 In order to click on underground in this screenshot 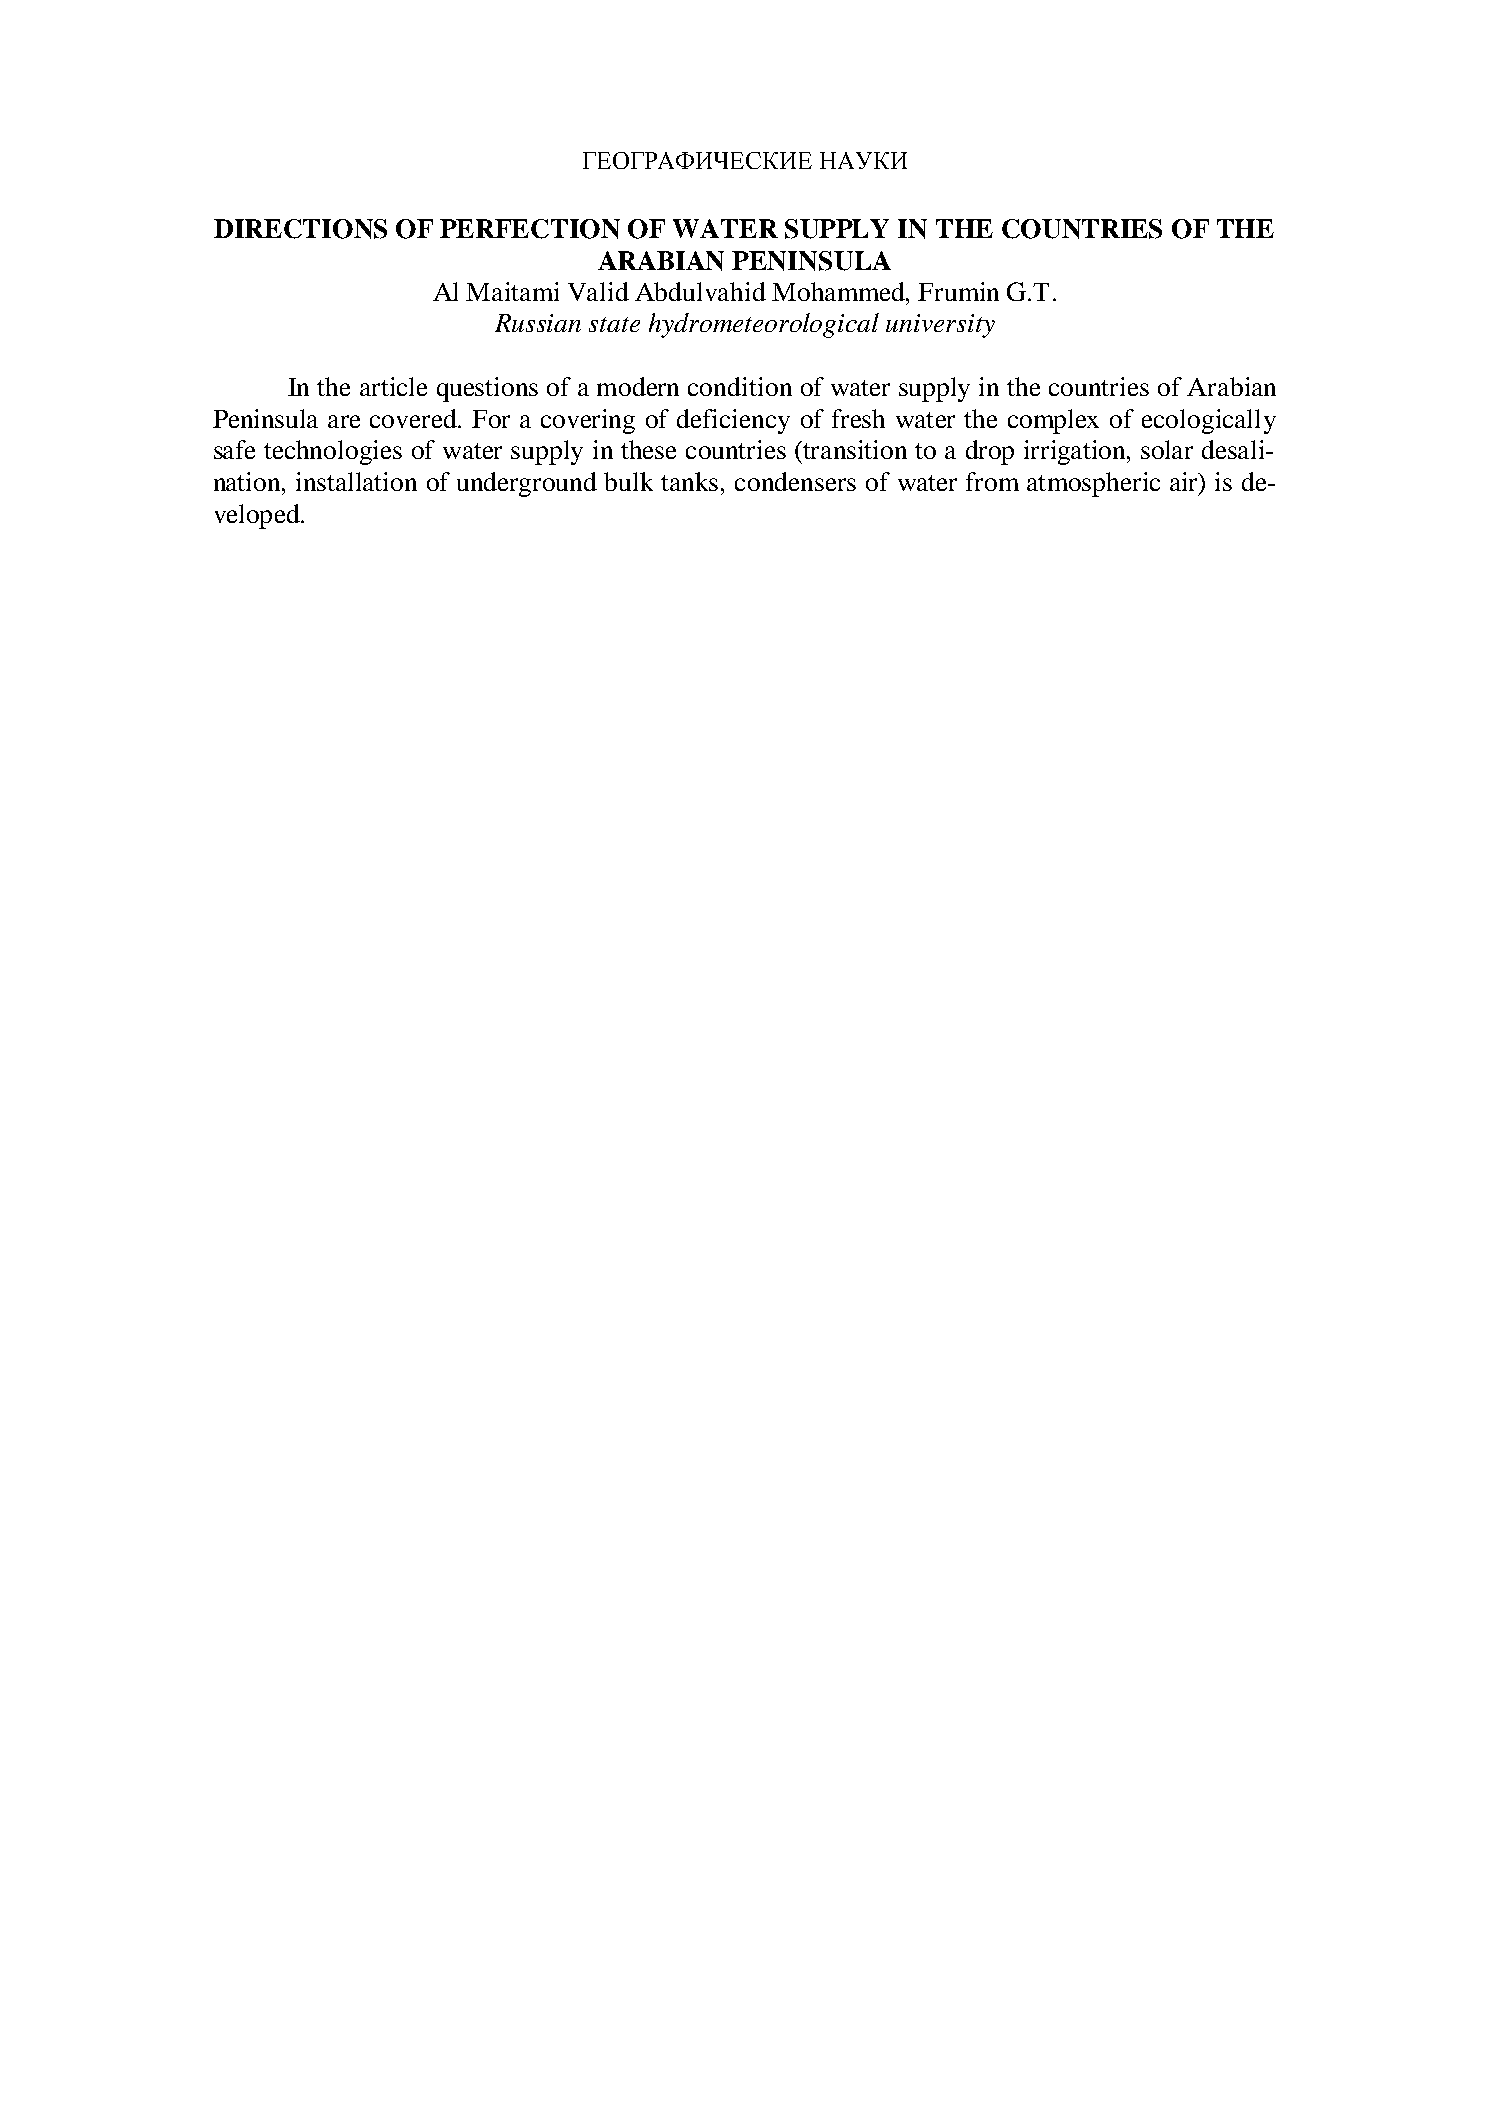, I will do `click(527, 484)`.
